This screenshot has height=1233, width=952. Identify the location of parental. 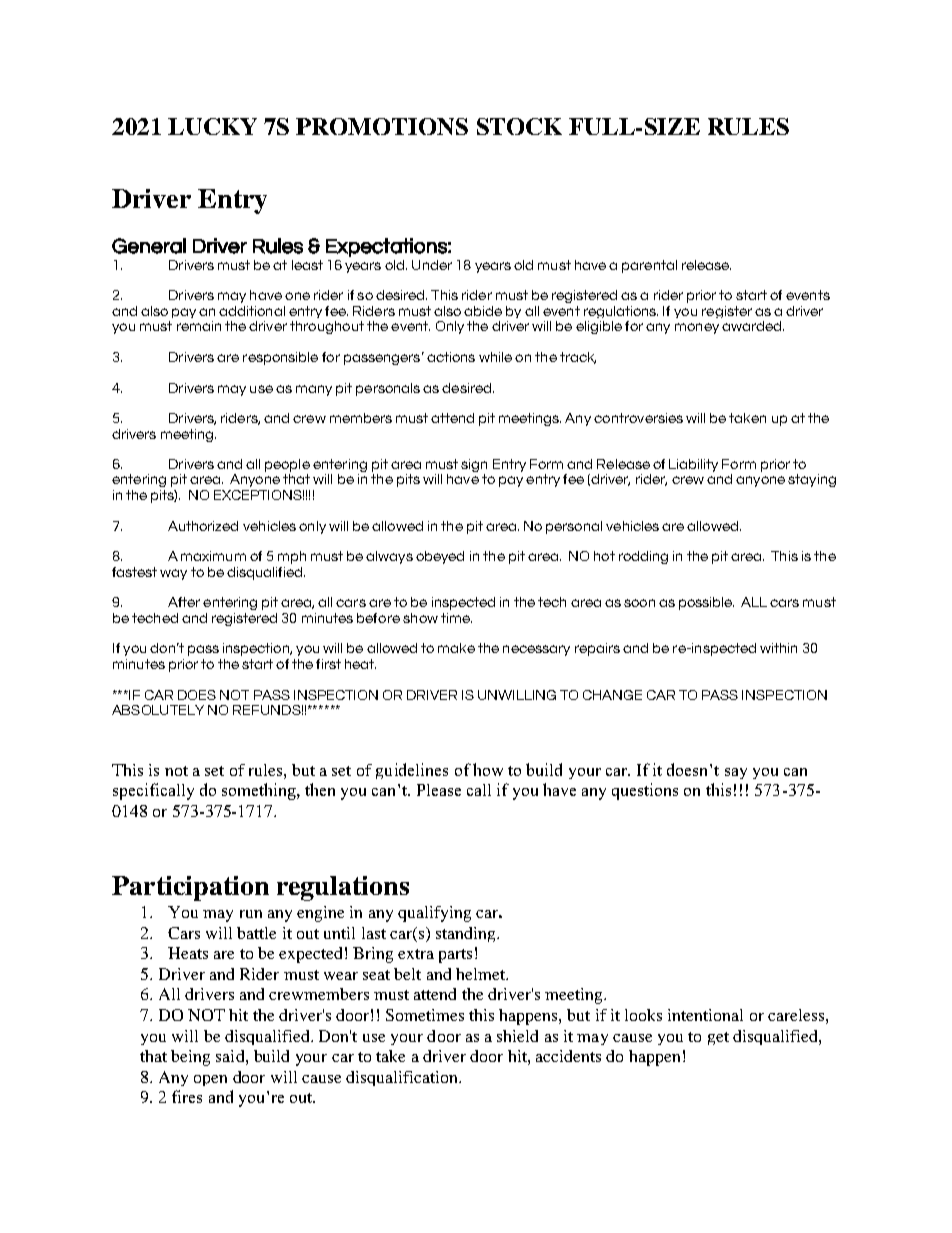
(649, 266).
